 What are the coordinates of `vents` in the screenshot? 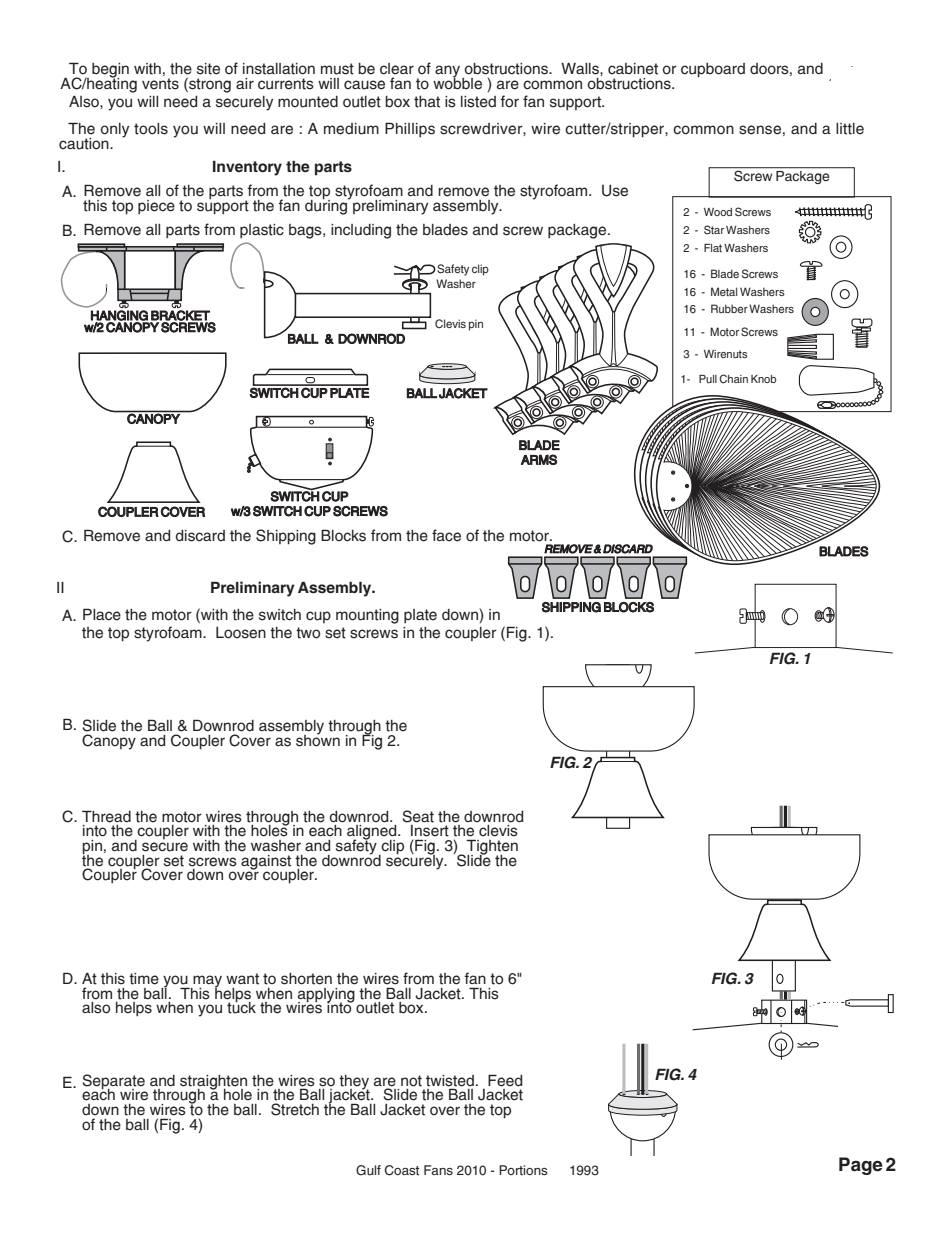 It's located at (160, 84).
